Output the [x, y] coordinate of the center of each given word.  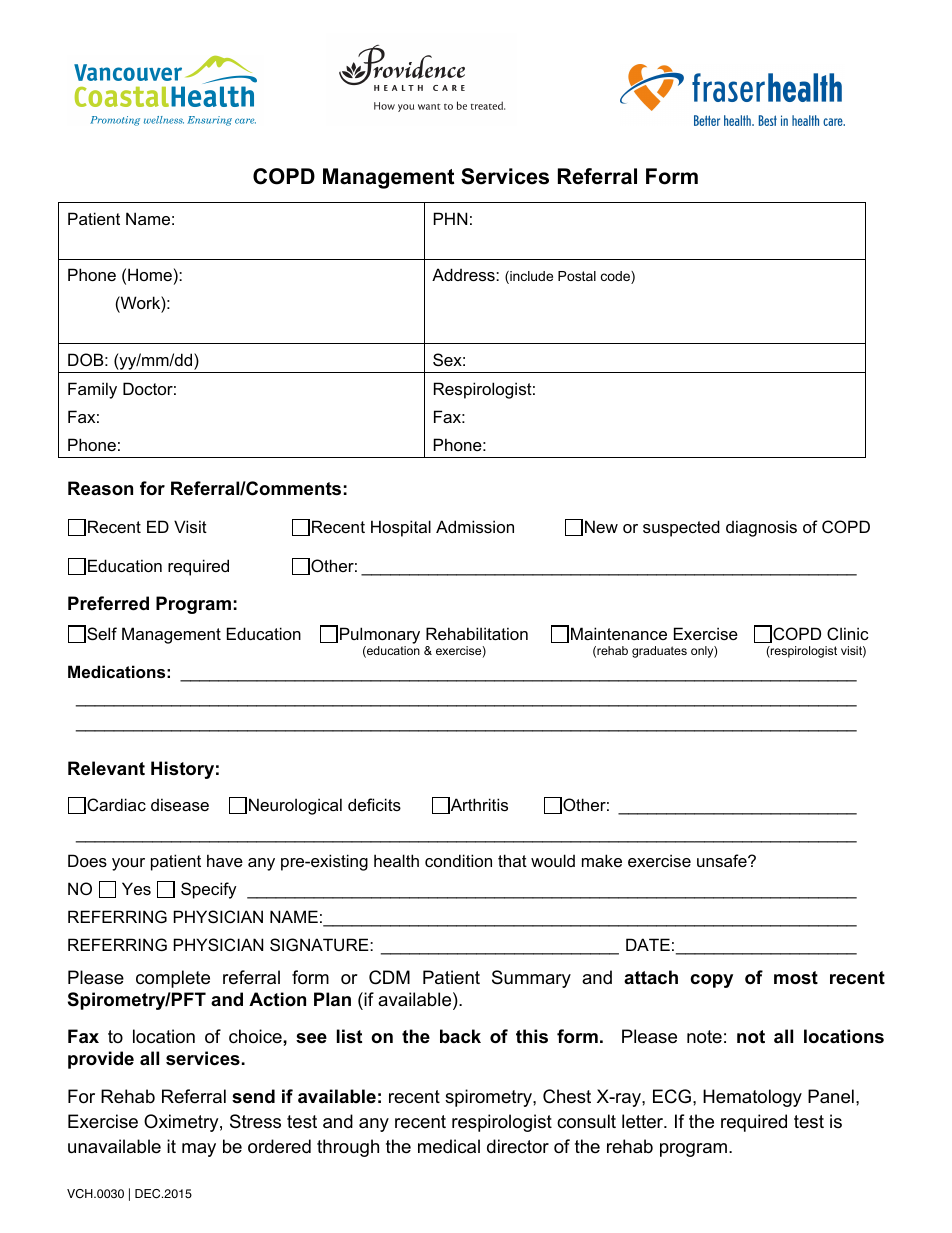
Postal [577, 276]
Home [150, 274]
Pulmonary [380, 635]
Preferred [108, 603]
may [199, 1150]
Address [464, 274]
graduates [659, 652]
